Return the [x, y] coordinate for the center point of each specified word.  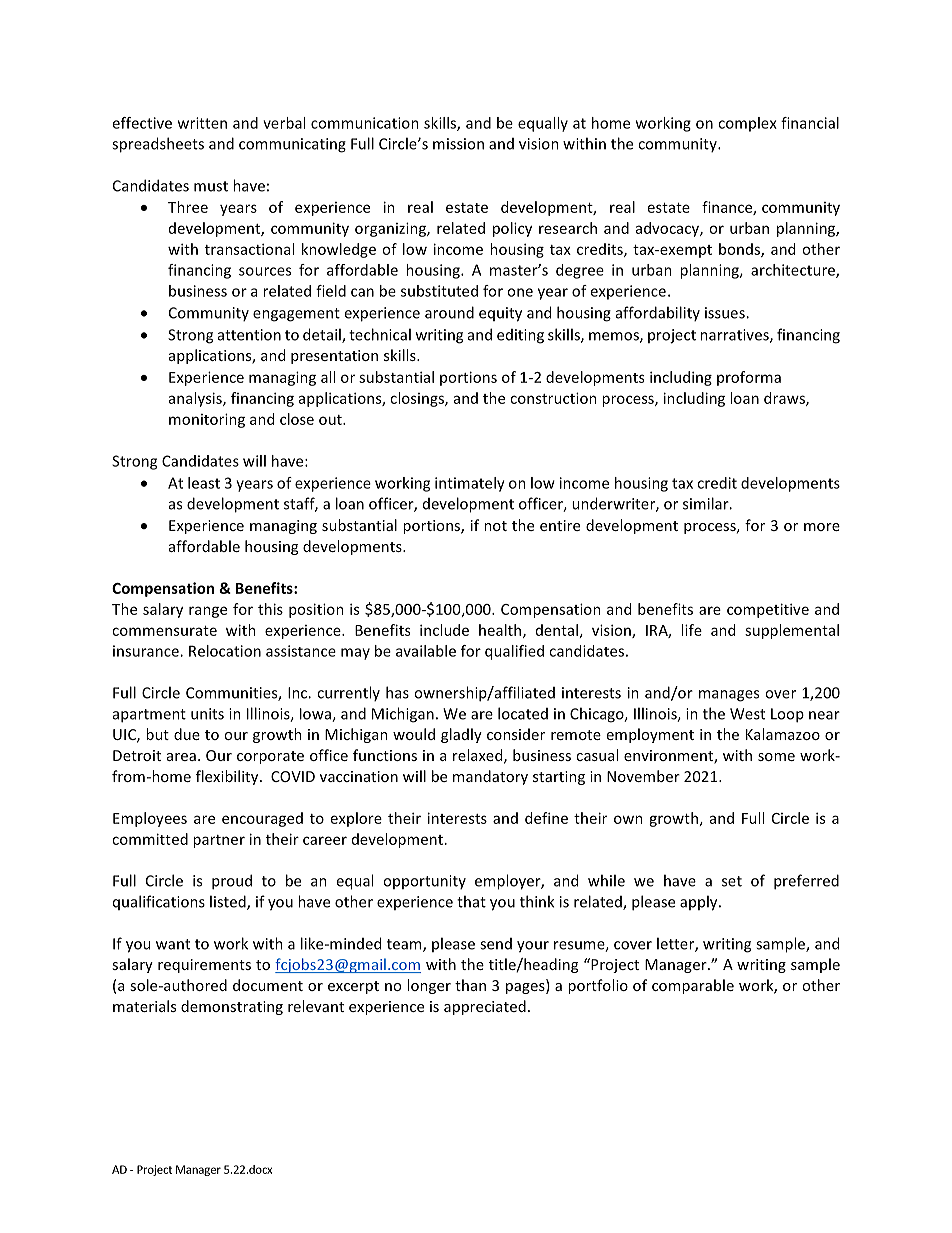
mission [458, 144]
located [523, 713]
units [207, 714]
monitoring [207, 420]
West [747, 714]
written [202, 123]
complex [747, 124]
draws [785, 399]
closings [418, 399]
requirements [204, 966]
